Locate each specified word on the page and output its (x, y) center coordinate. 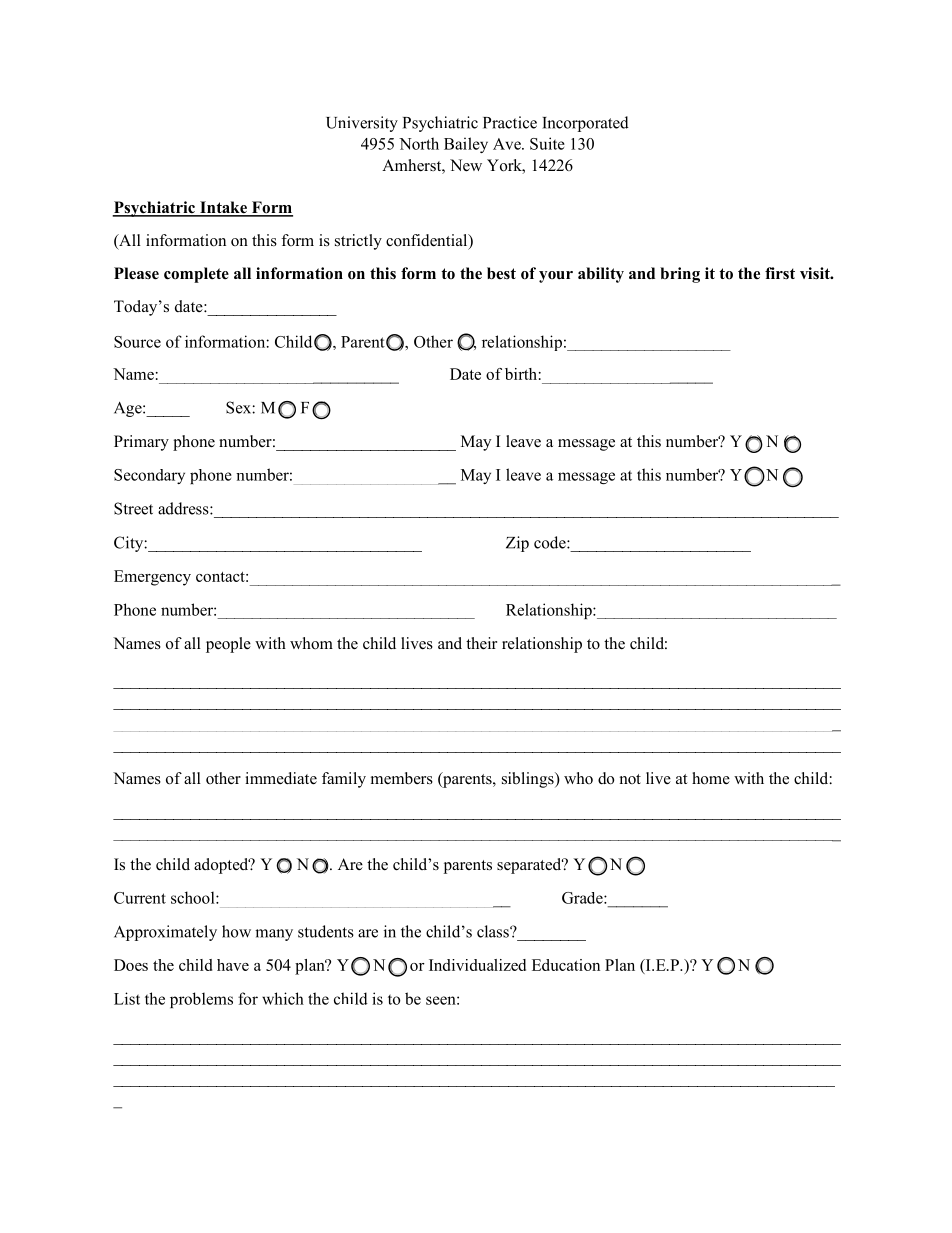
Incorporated (585, 124)
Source (137, 342)
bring (680, 275)
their (481, 643)
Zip (517, 544)
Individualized (477, 965)
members (402, 778)
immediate (281, 778)
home (711, 778)
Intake (223, 208)
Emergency (152, 578)
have (233, 965)
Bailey (466, 145)
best (501, 273)
